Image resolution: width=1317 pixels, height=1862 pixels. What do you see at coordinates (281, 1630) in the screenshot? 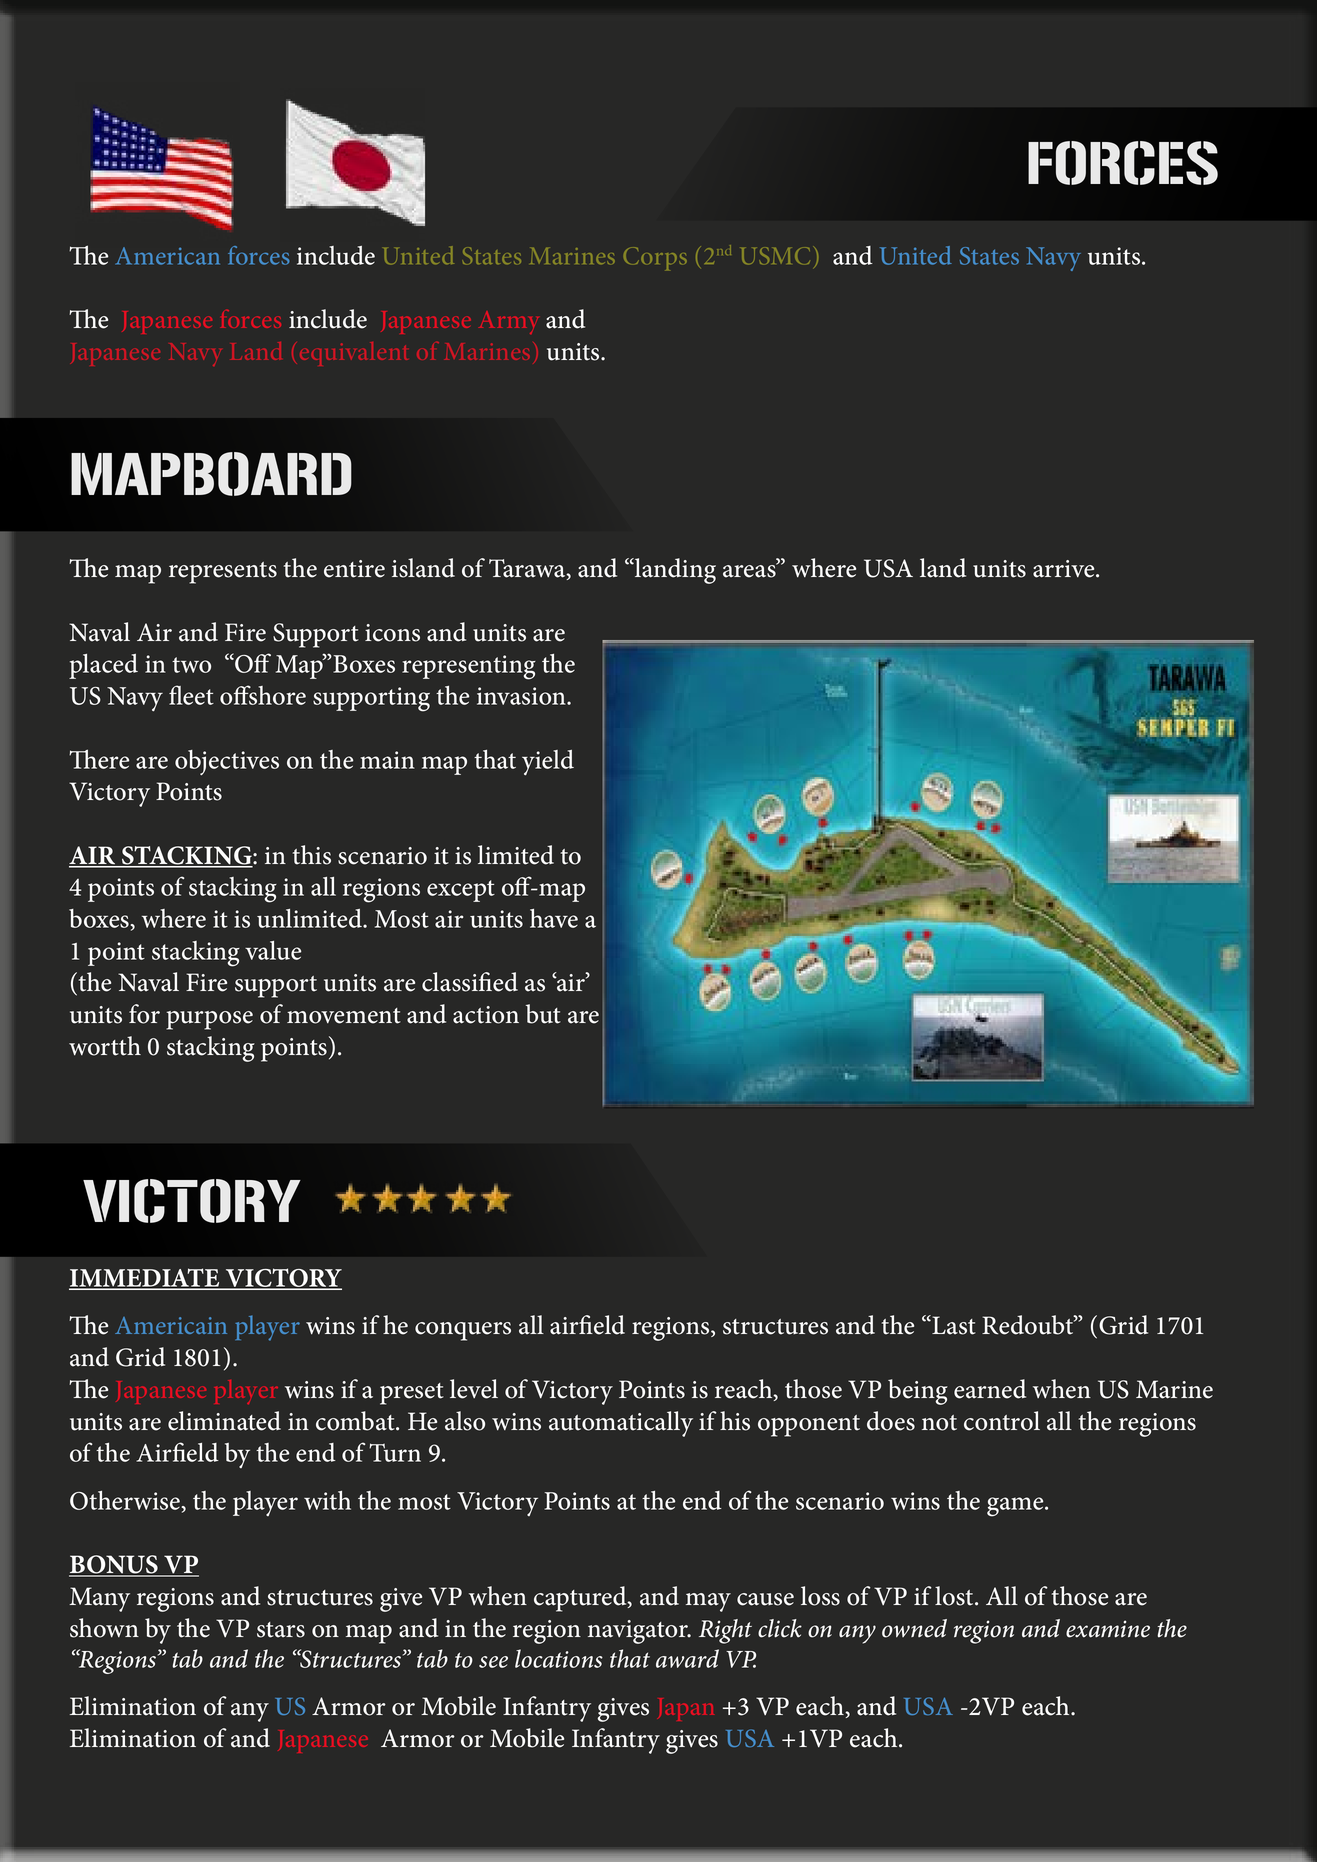
I see `stars` at bounding box center [281, 1630].
